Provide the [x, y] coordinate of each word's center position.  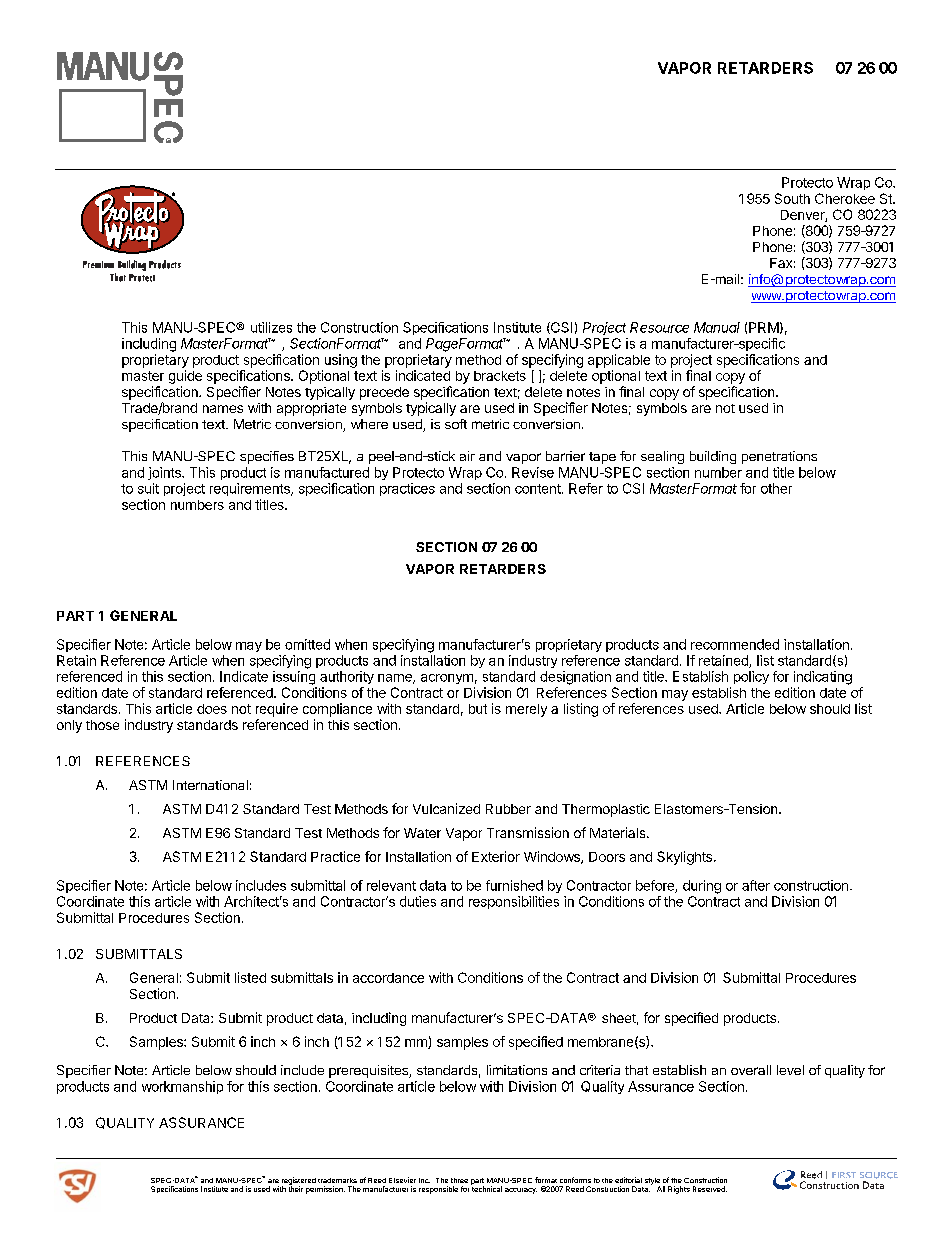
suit [148, 488]
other [776, 488]
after [756, 885]
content [539, 489]
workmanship [182, 1087]
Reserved [710, 1189]
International [210, 785]
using [341, 361]
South [792, 198]
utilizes [271, 327]
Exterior [496, 856]
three [459, 1180]
